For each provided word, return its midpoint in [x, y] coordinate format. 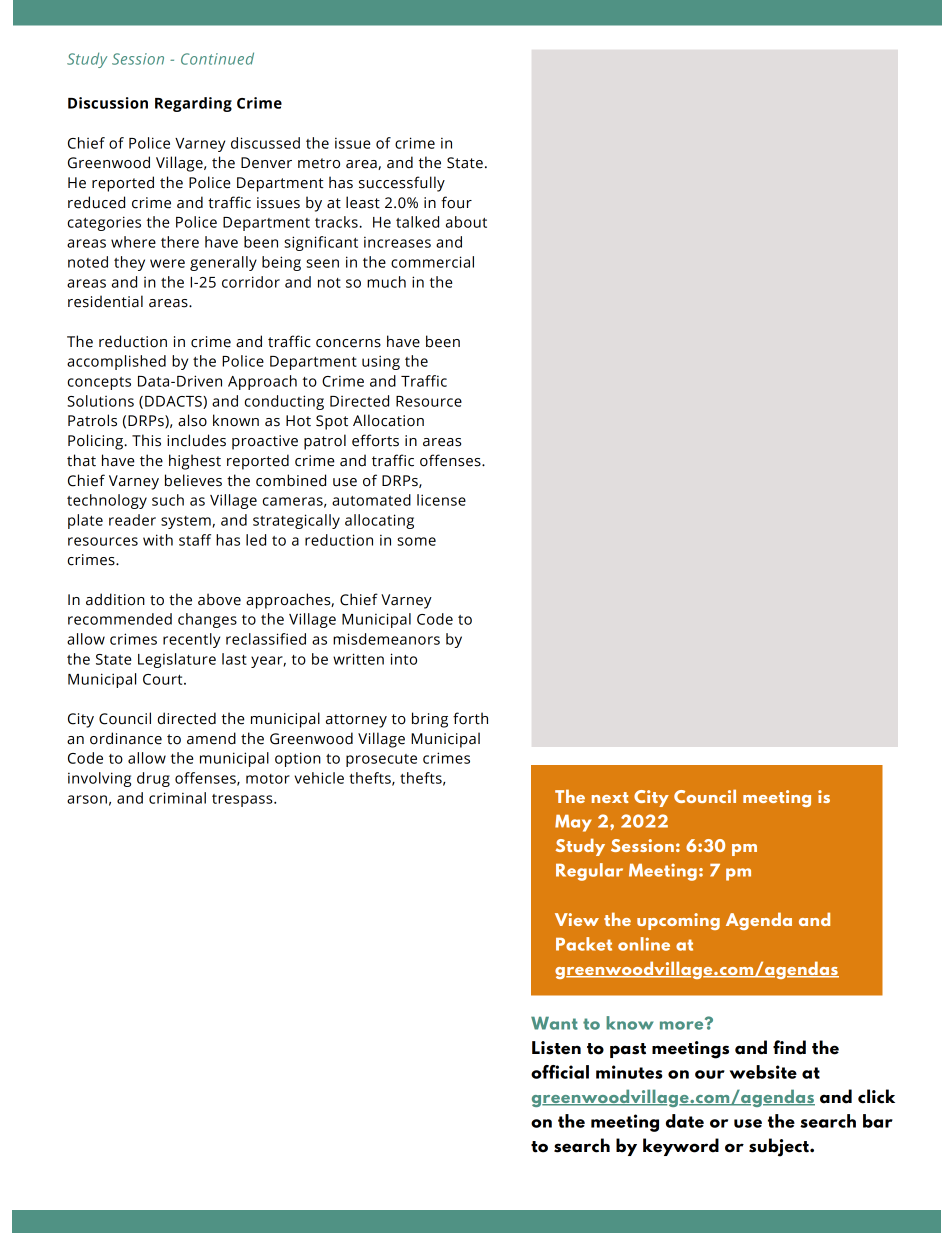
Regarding [193, 104]
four [456, 202]
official [560, 1072]
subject [780, 1147]
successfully [402, 184]
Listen [556, 1048]
